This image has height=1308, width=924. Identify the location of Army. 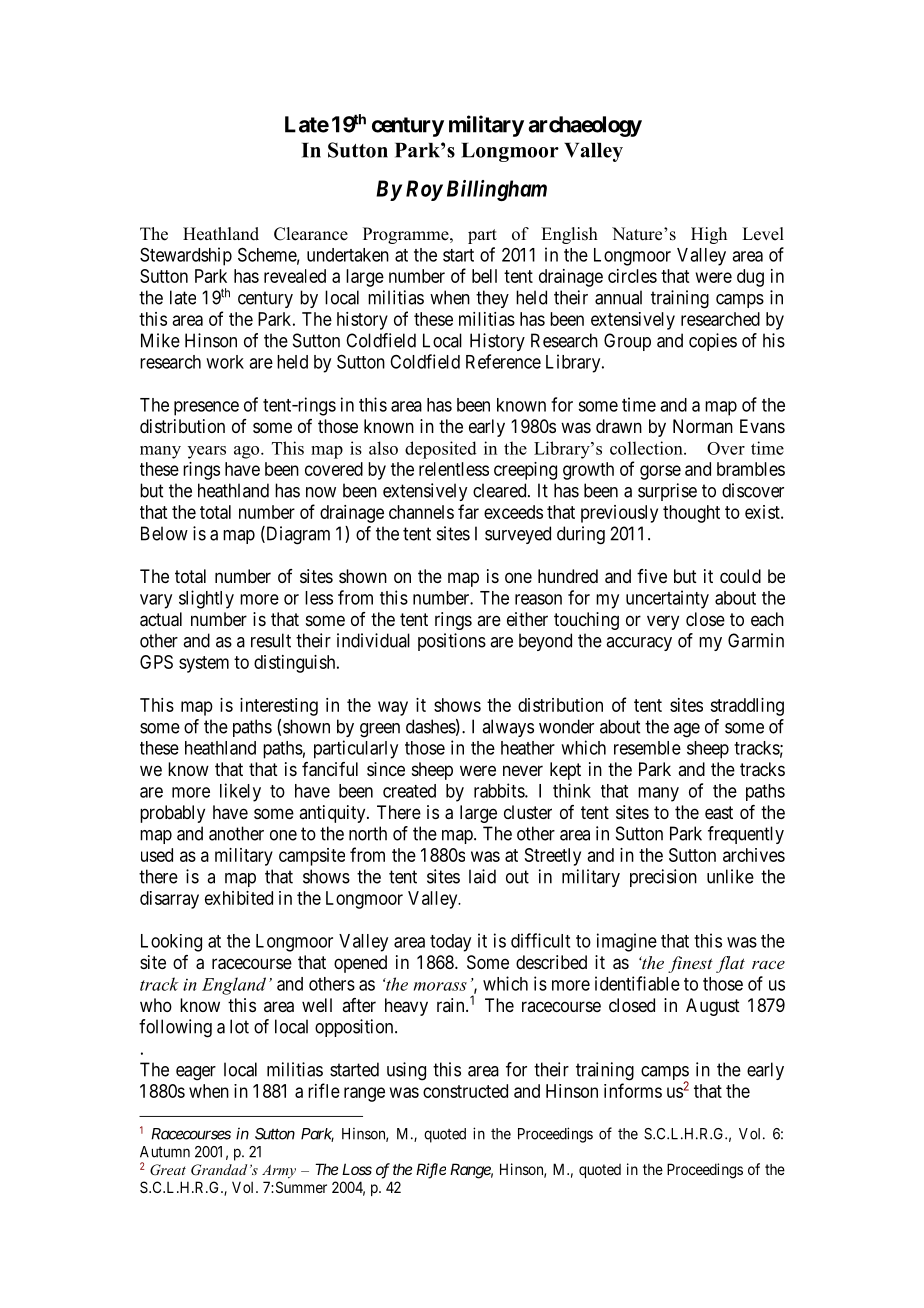
(279, 1172).
